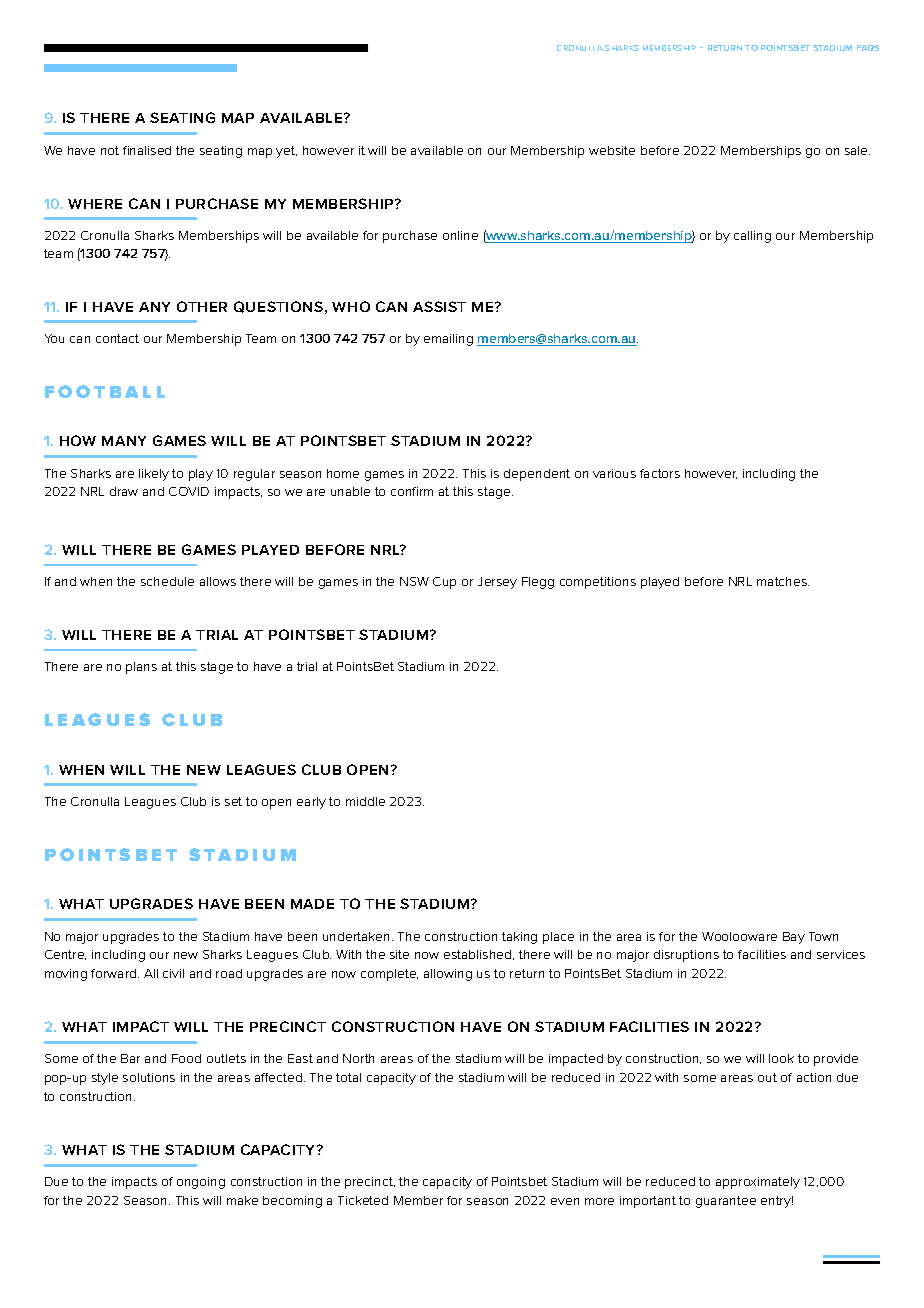 The image size is (924, 1308). What do you see at coordinates (147, 150) in the document?
I see `finalised` at bounding box center [147, 150].
